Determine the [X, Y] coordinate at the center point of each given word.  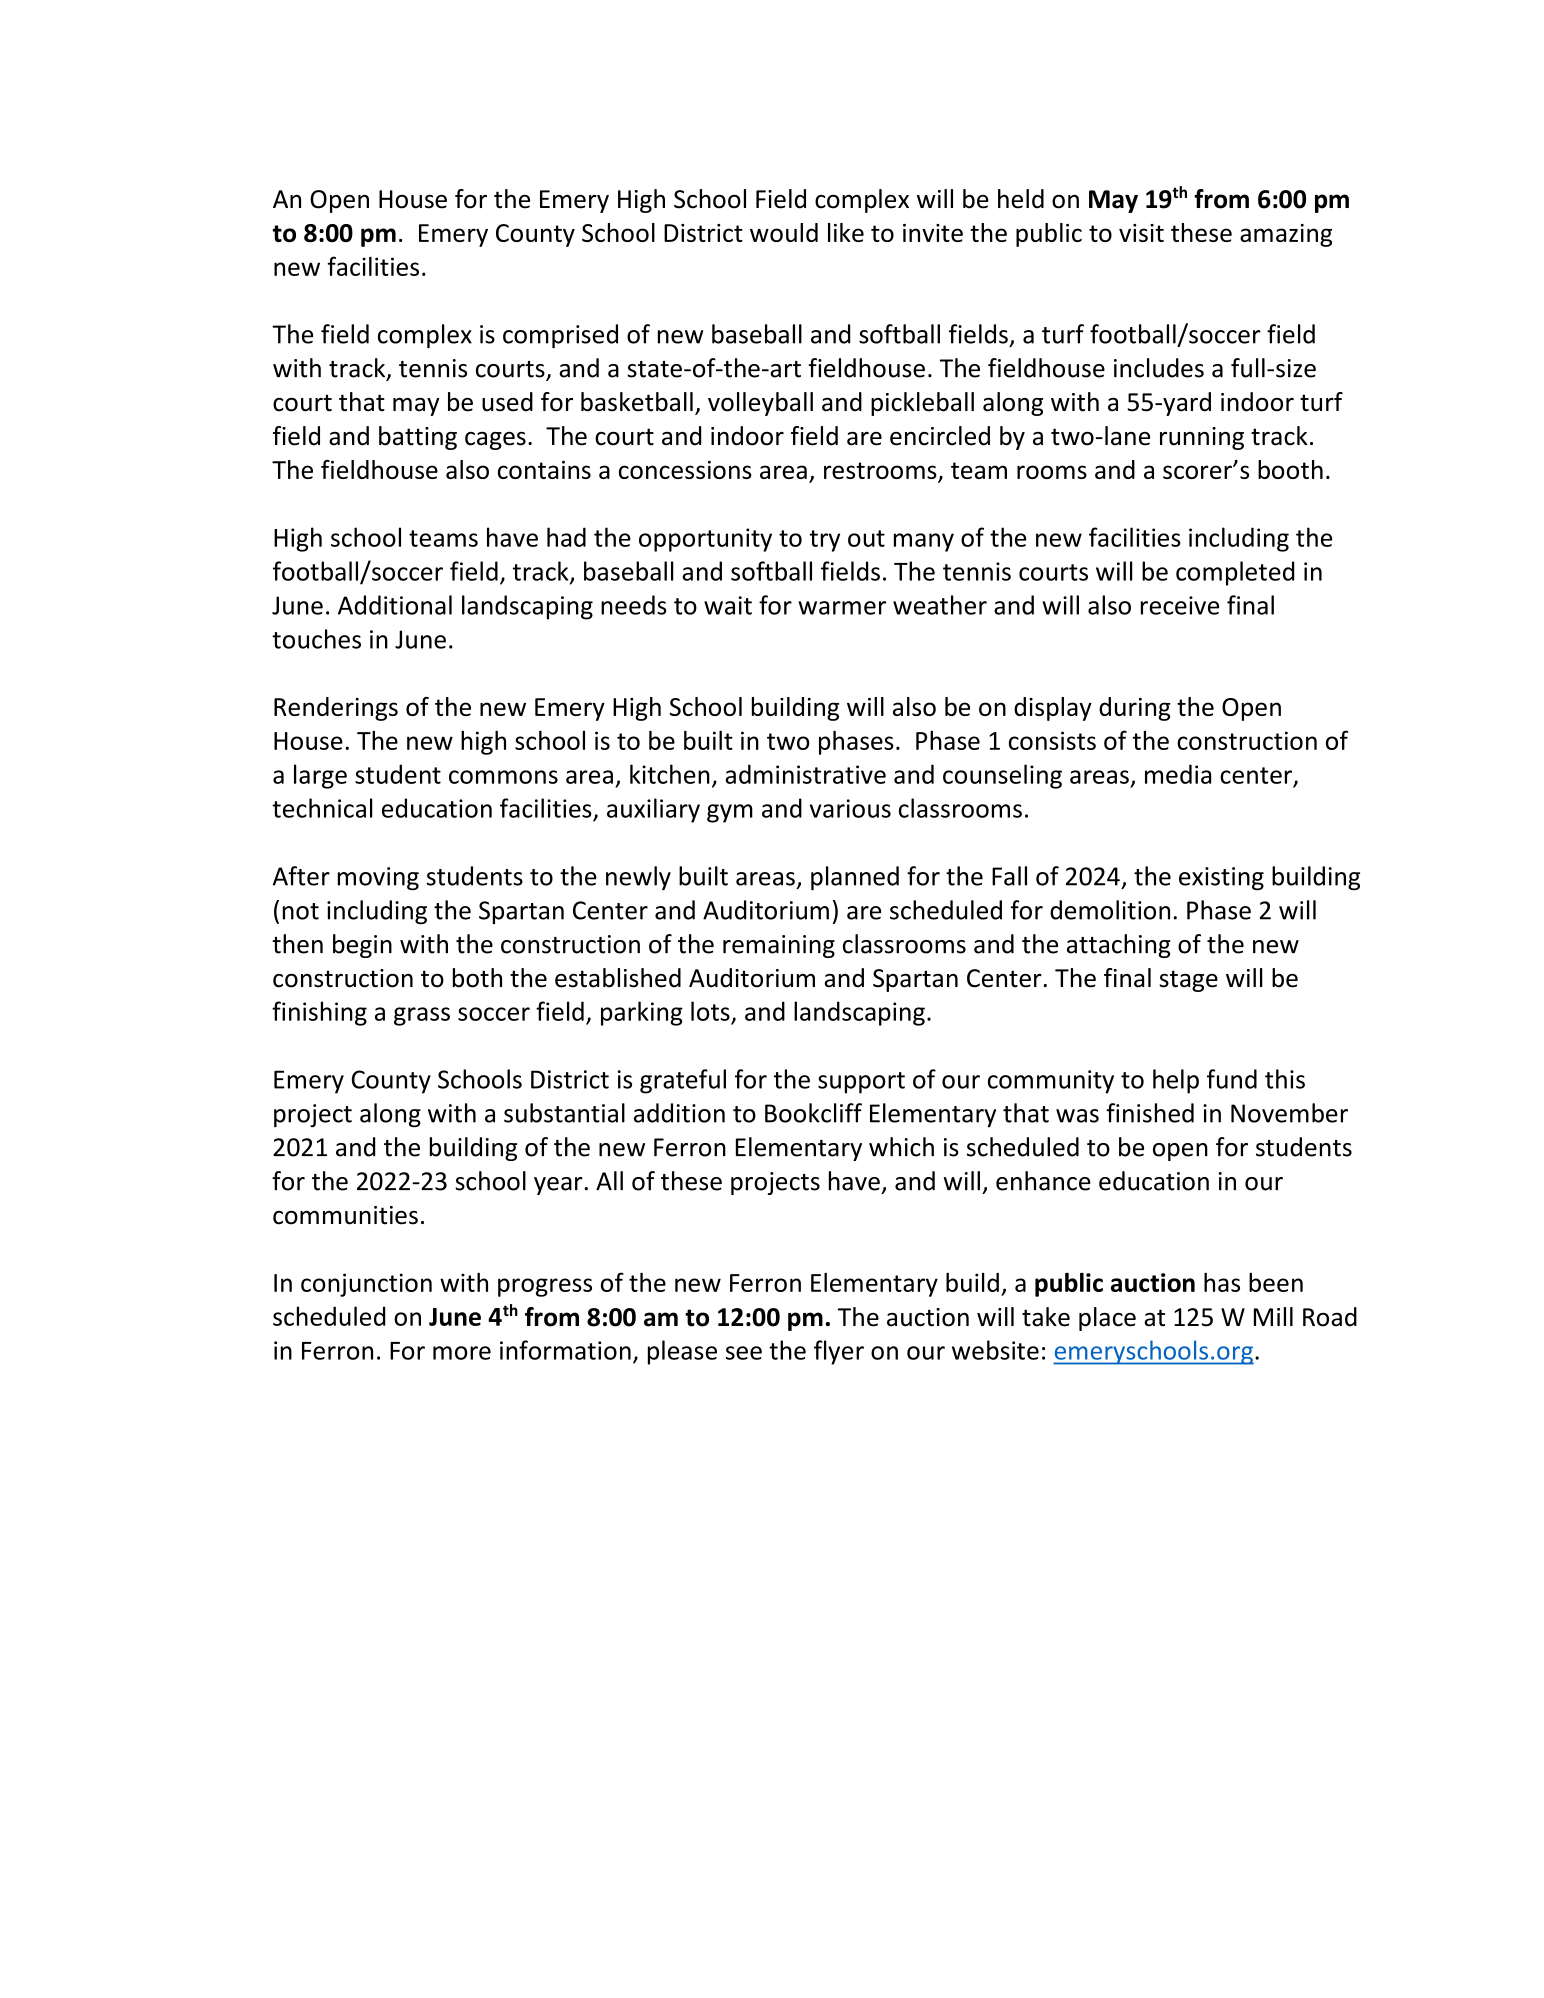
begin [362, 946]
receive [1180, 605]
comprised [560, 336]
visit [1141, 233]
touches [316, 639]
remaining [779, 946]
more [462, 1353]
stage [1188, 981]
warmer [842, 608]
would [784, 232]
